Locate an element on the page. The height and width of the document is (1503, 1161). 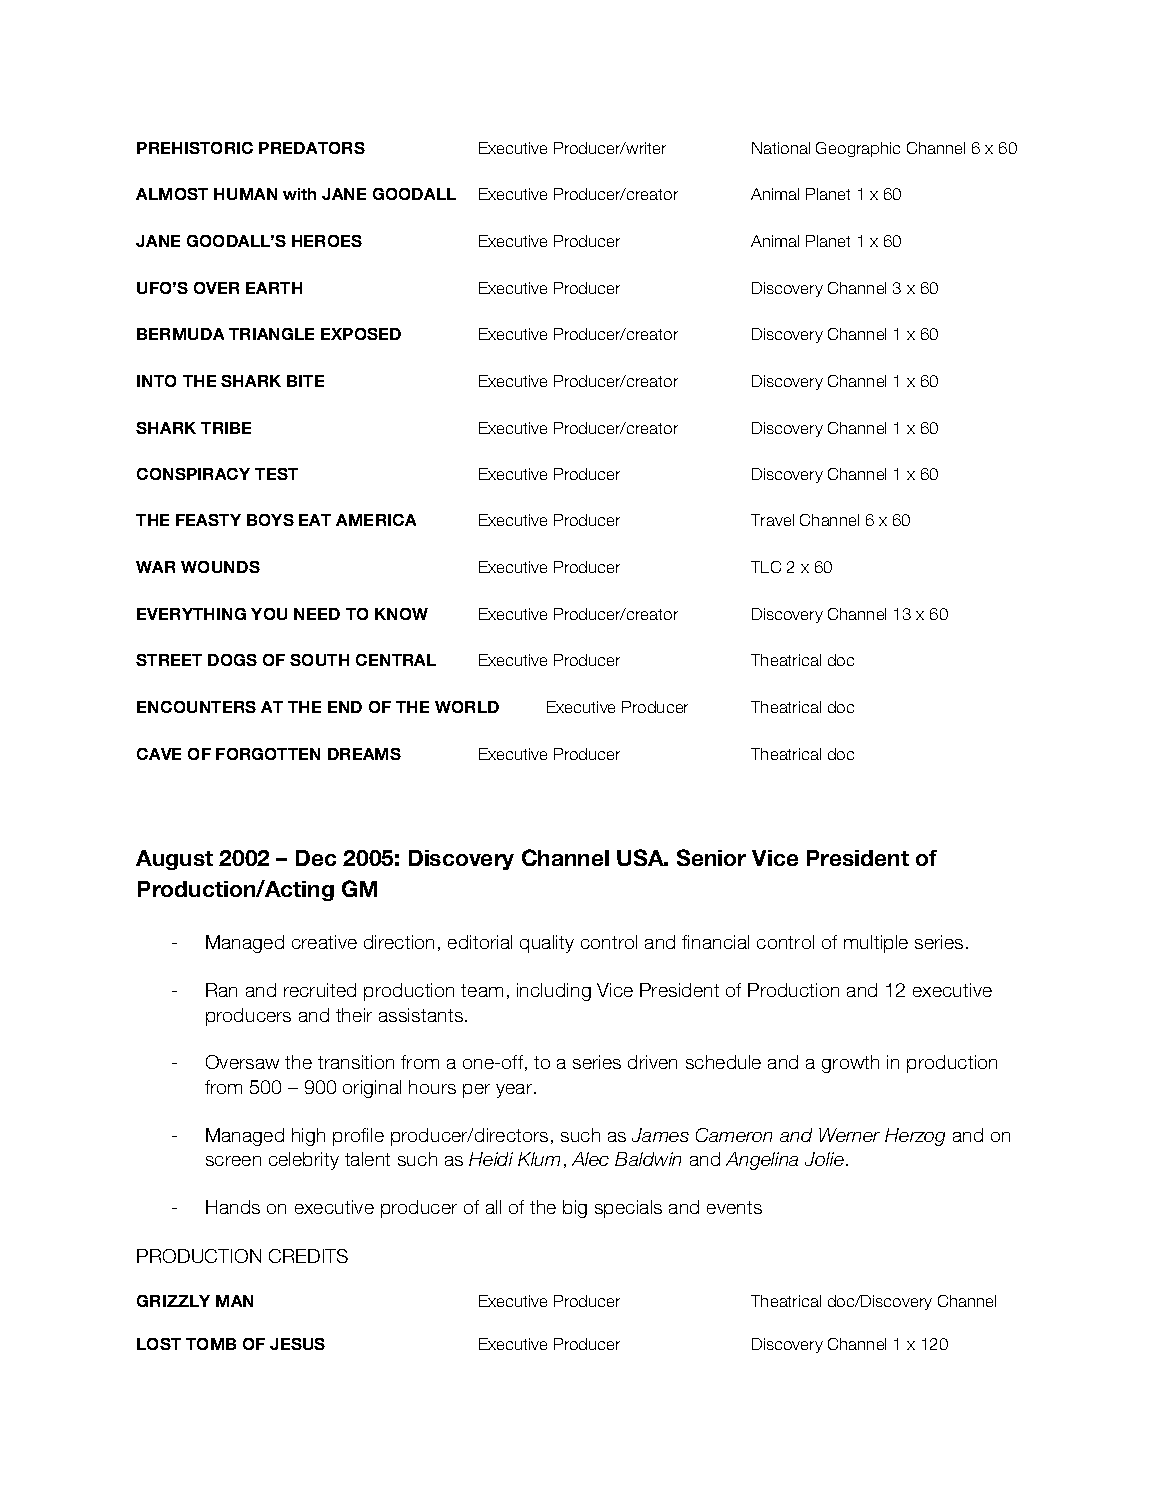
big is located at coordinates (575, 1209).
